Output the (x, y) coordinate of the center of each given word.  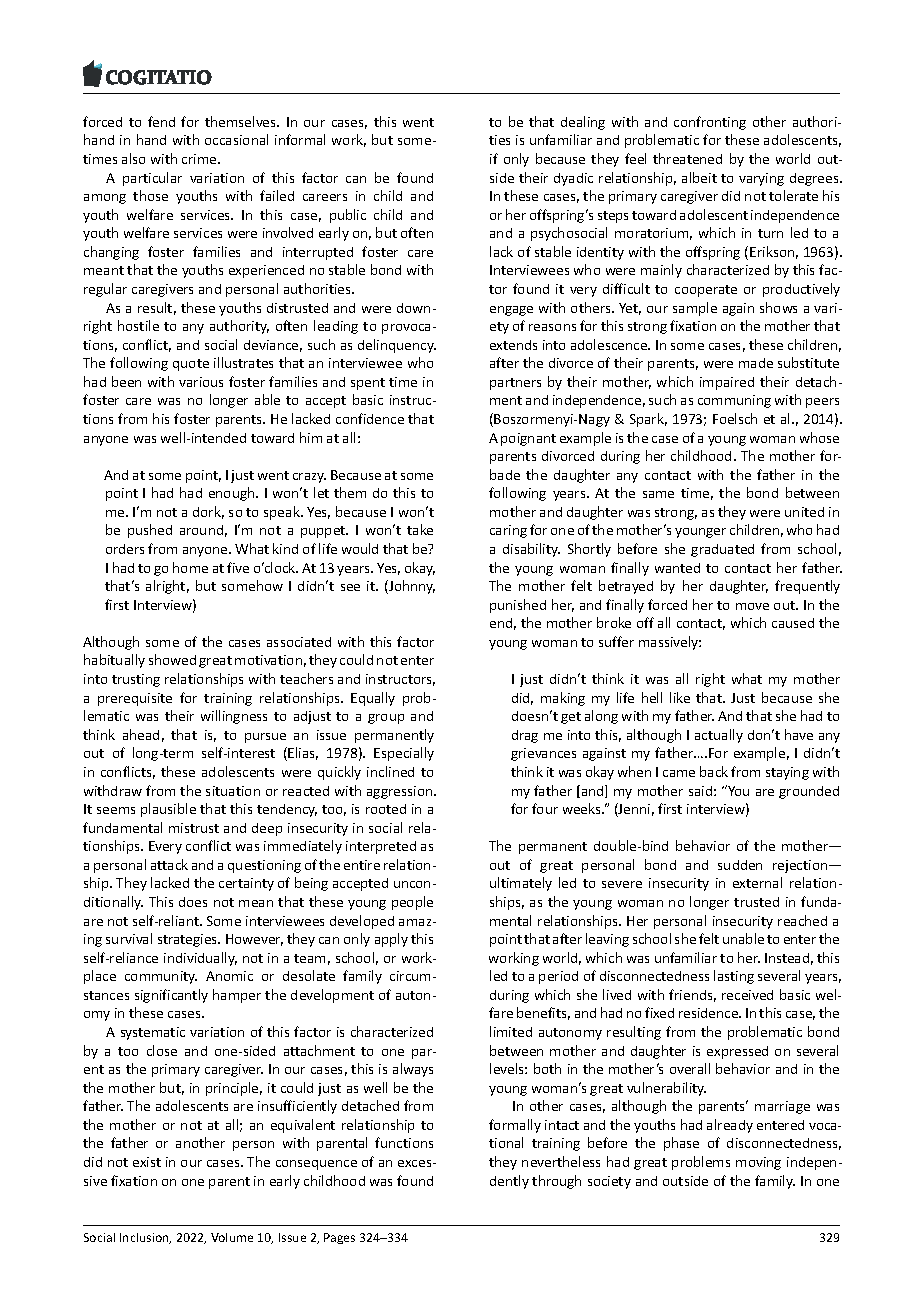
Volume (232, 1237)
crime (200, 159)
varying (761, 179)
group (386, 719)
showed (172, 659)
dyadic (573, 179)
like (680, 697)
